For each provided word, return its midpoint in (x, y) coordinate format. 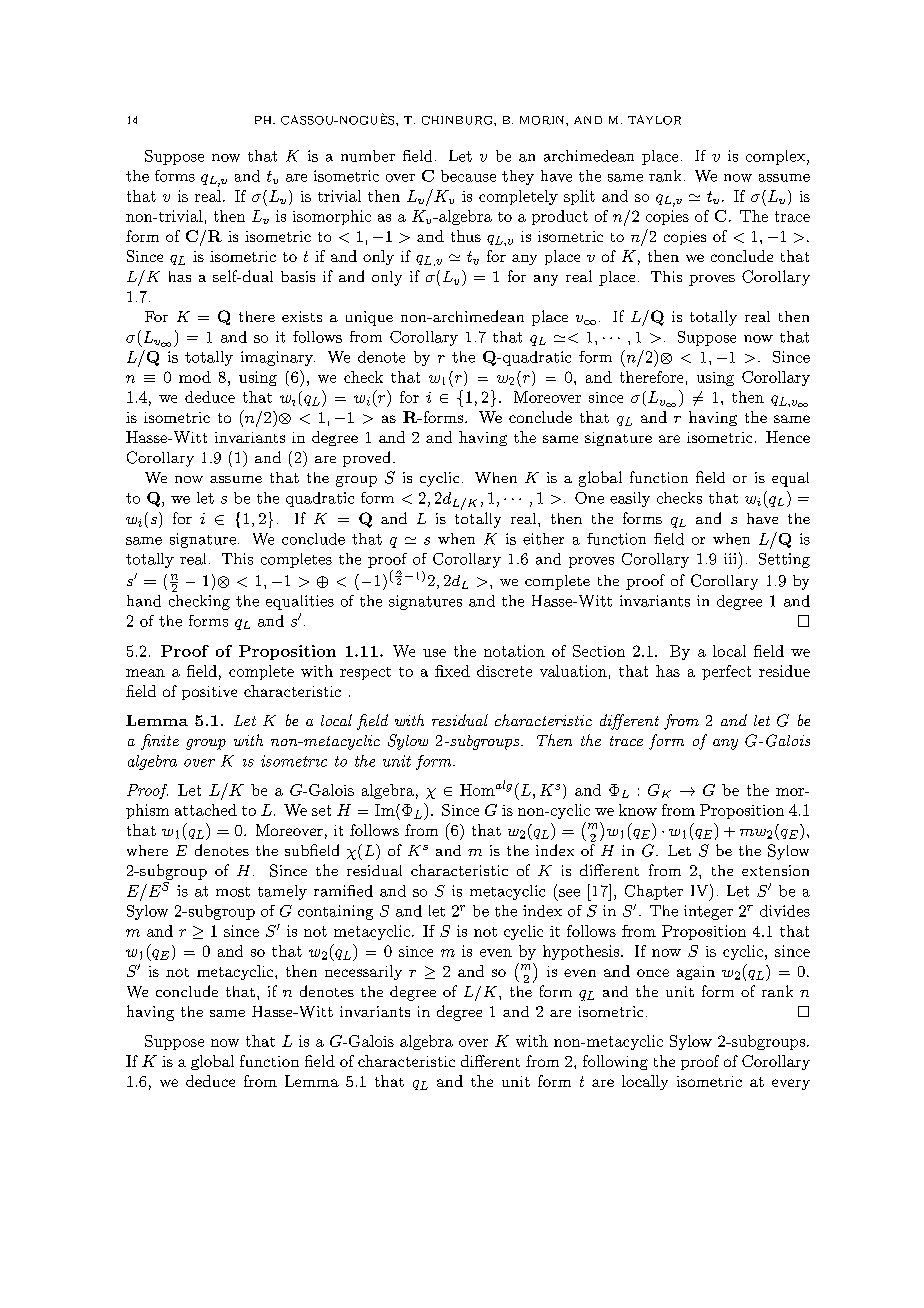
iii (730, 558)
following (615, 1062)
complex (777, 157)
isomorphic (332, 217)
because (468, 176)
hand (144, 601)
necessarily (363, 972)
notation (514, 651)
